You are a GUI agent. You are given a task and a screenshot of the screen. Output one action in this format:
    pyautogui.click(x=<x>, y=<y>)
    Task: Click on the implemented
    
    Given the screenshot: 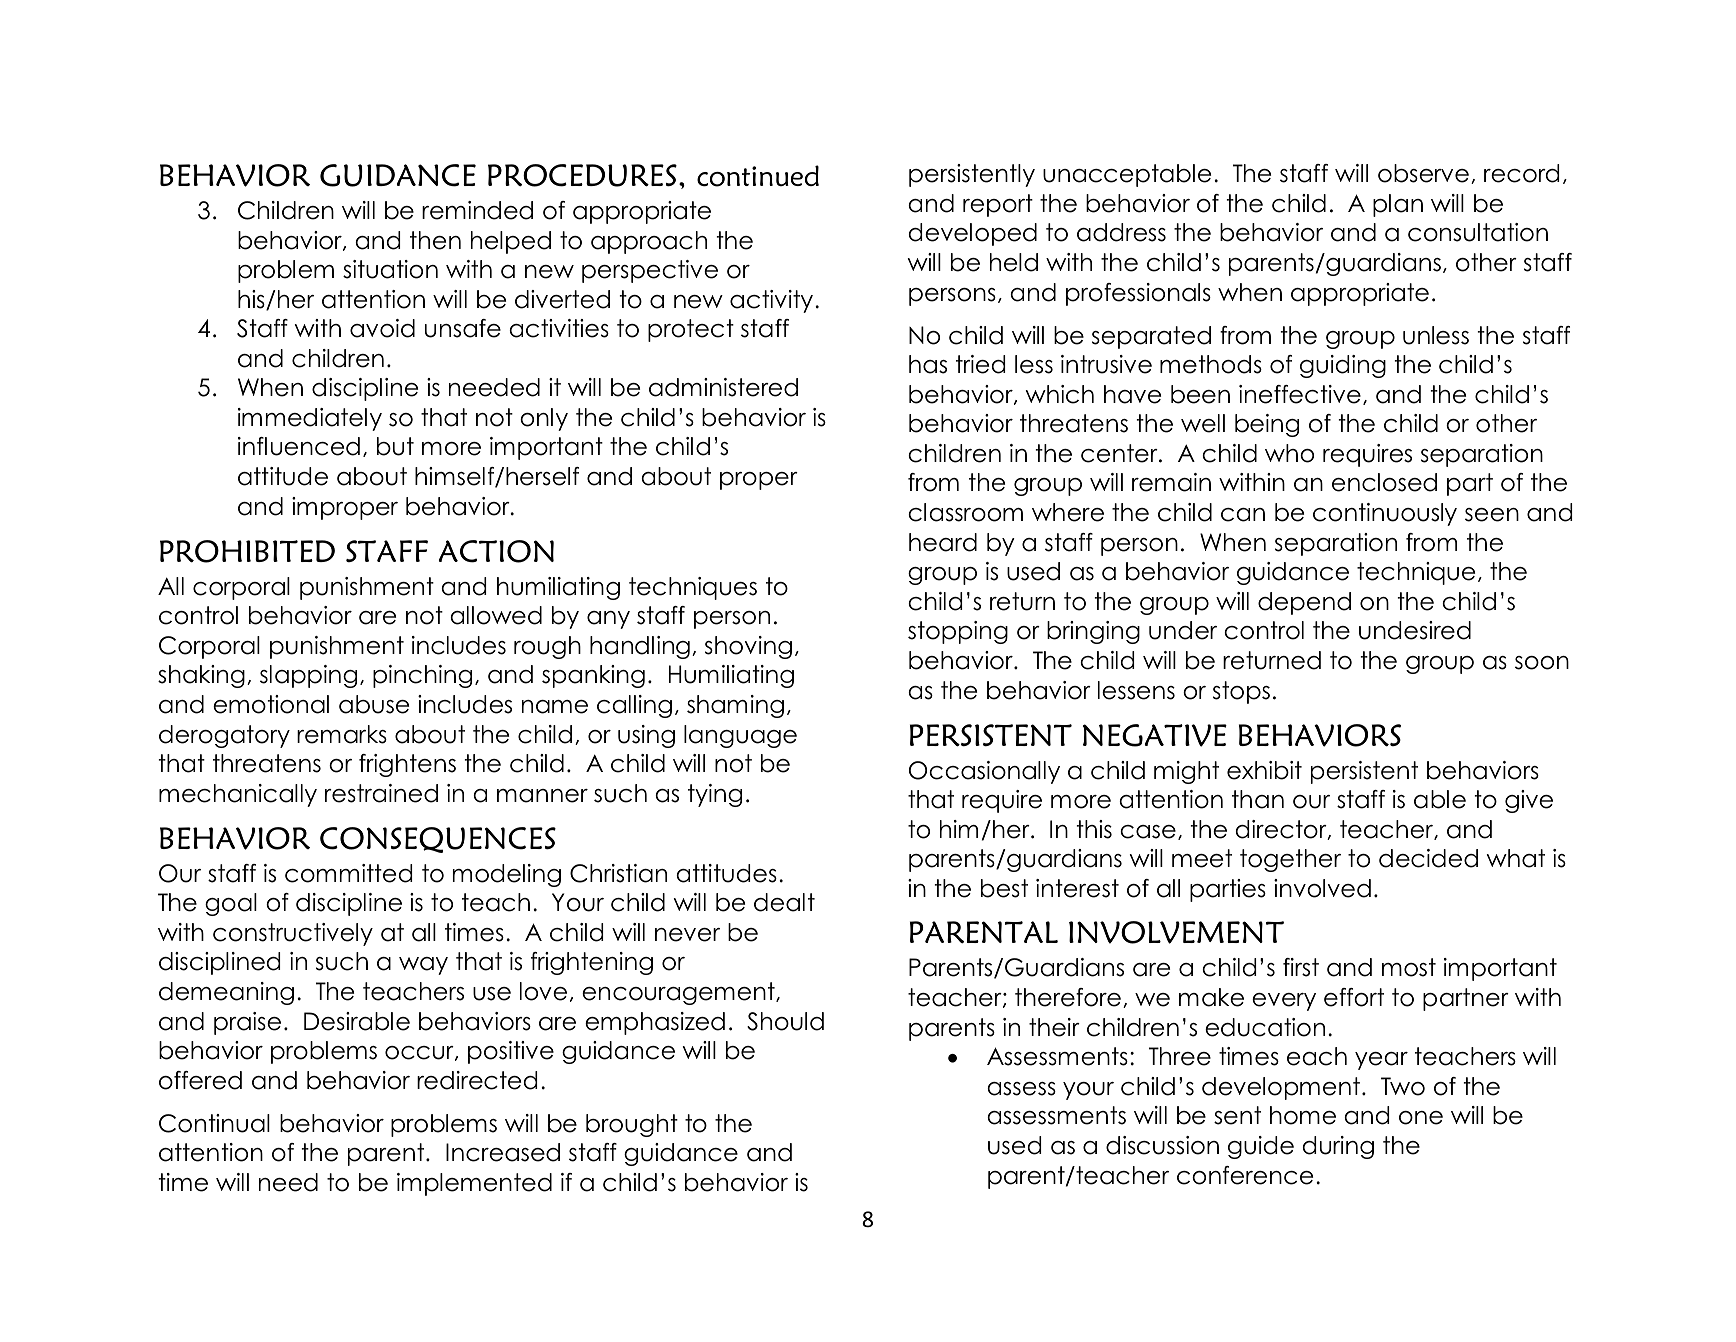 What is the action you would take?
    pyautogui.click(x=474, y=1184)
